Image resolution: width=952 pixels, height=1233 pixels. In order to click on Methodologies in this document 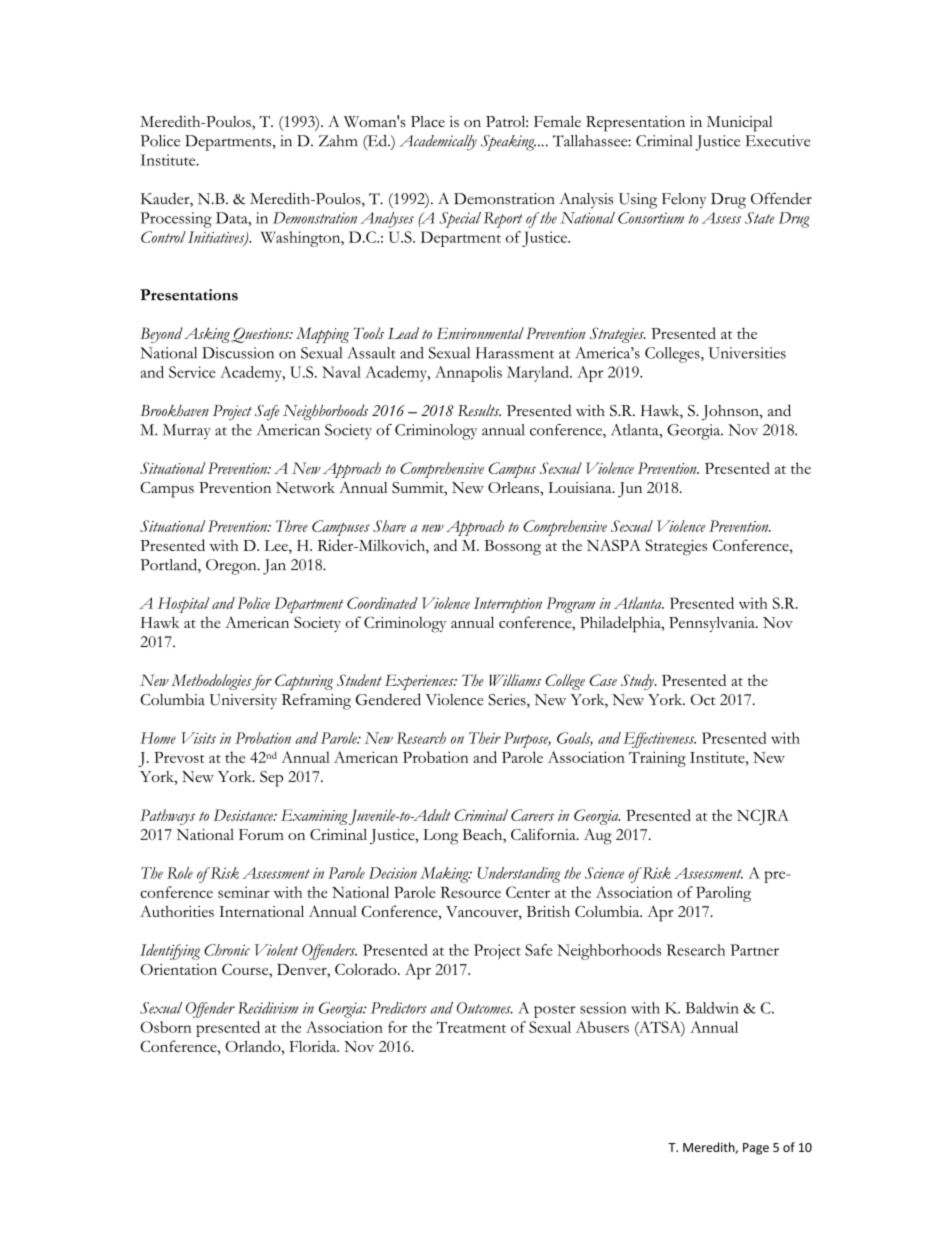, I will do `click(211, 682)`.
